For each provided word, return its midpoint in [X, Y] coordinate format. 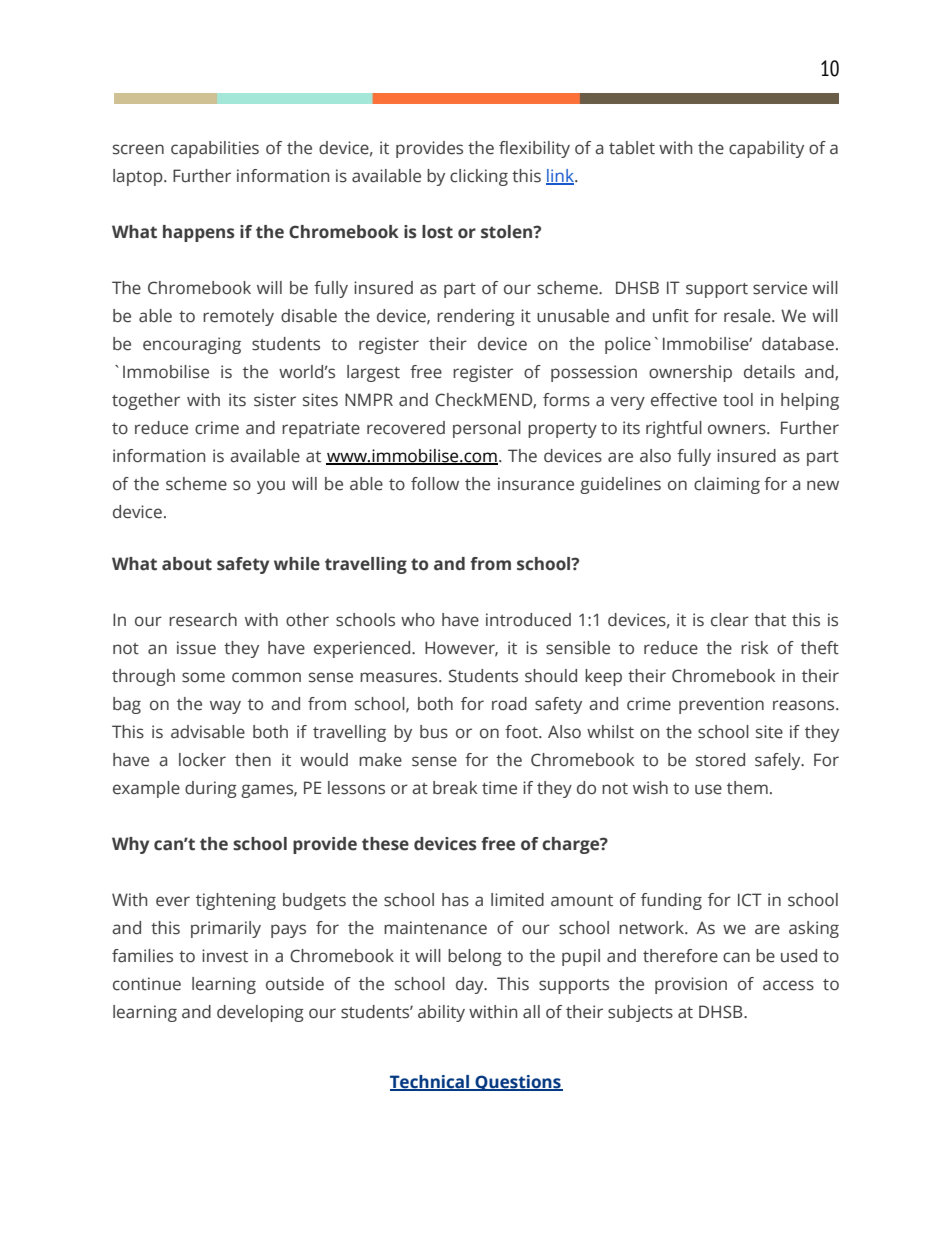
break [455, 788]
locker [202, 760]
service [780, 288]
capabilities [215, 149]
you [271, 487]
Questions [518, 1083]
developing [260, 1013]
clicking [479, 177]
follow [435, 484]
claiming [727, 485]
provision [691, 985]
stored [720, 760]
